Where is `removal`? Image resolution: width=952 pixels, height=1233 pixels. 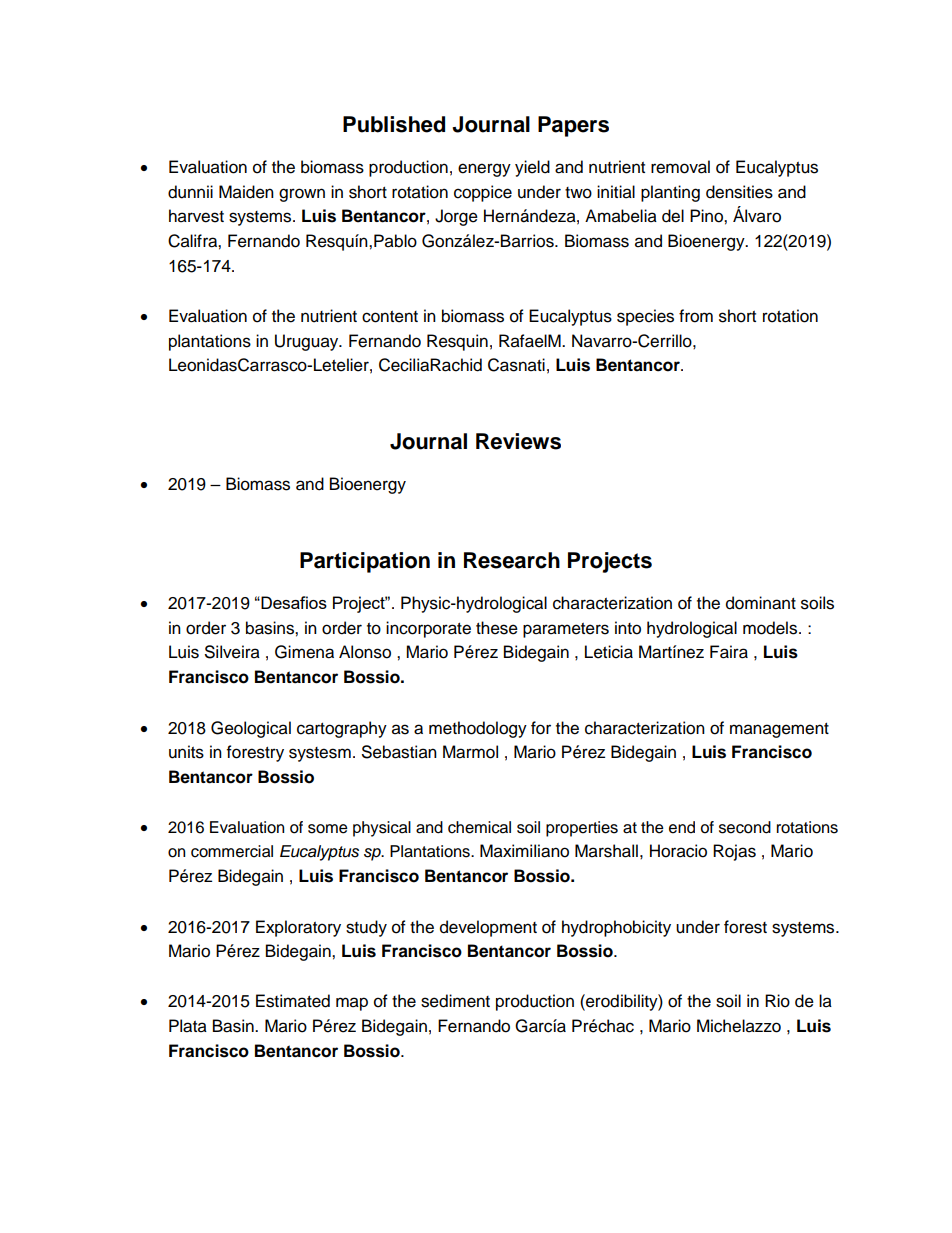
removal is located at coordinates (680, 167).
